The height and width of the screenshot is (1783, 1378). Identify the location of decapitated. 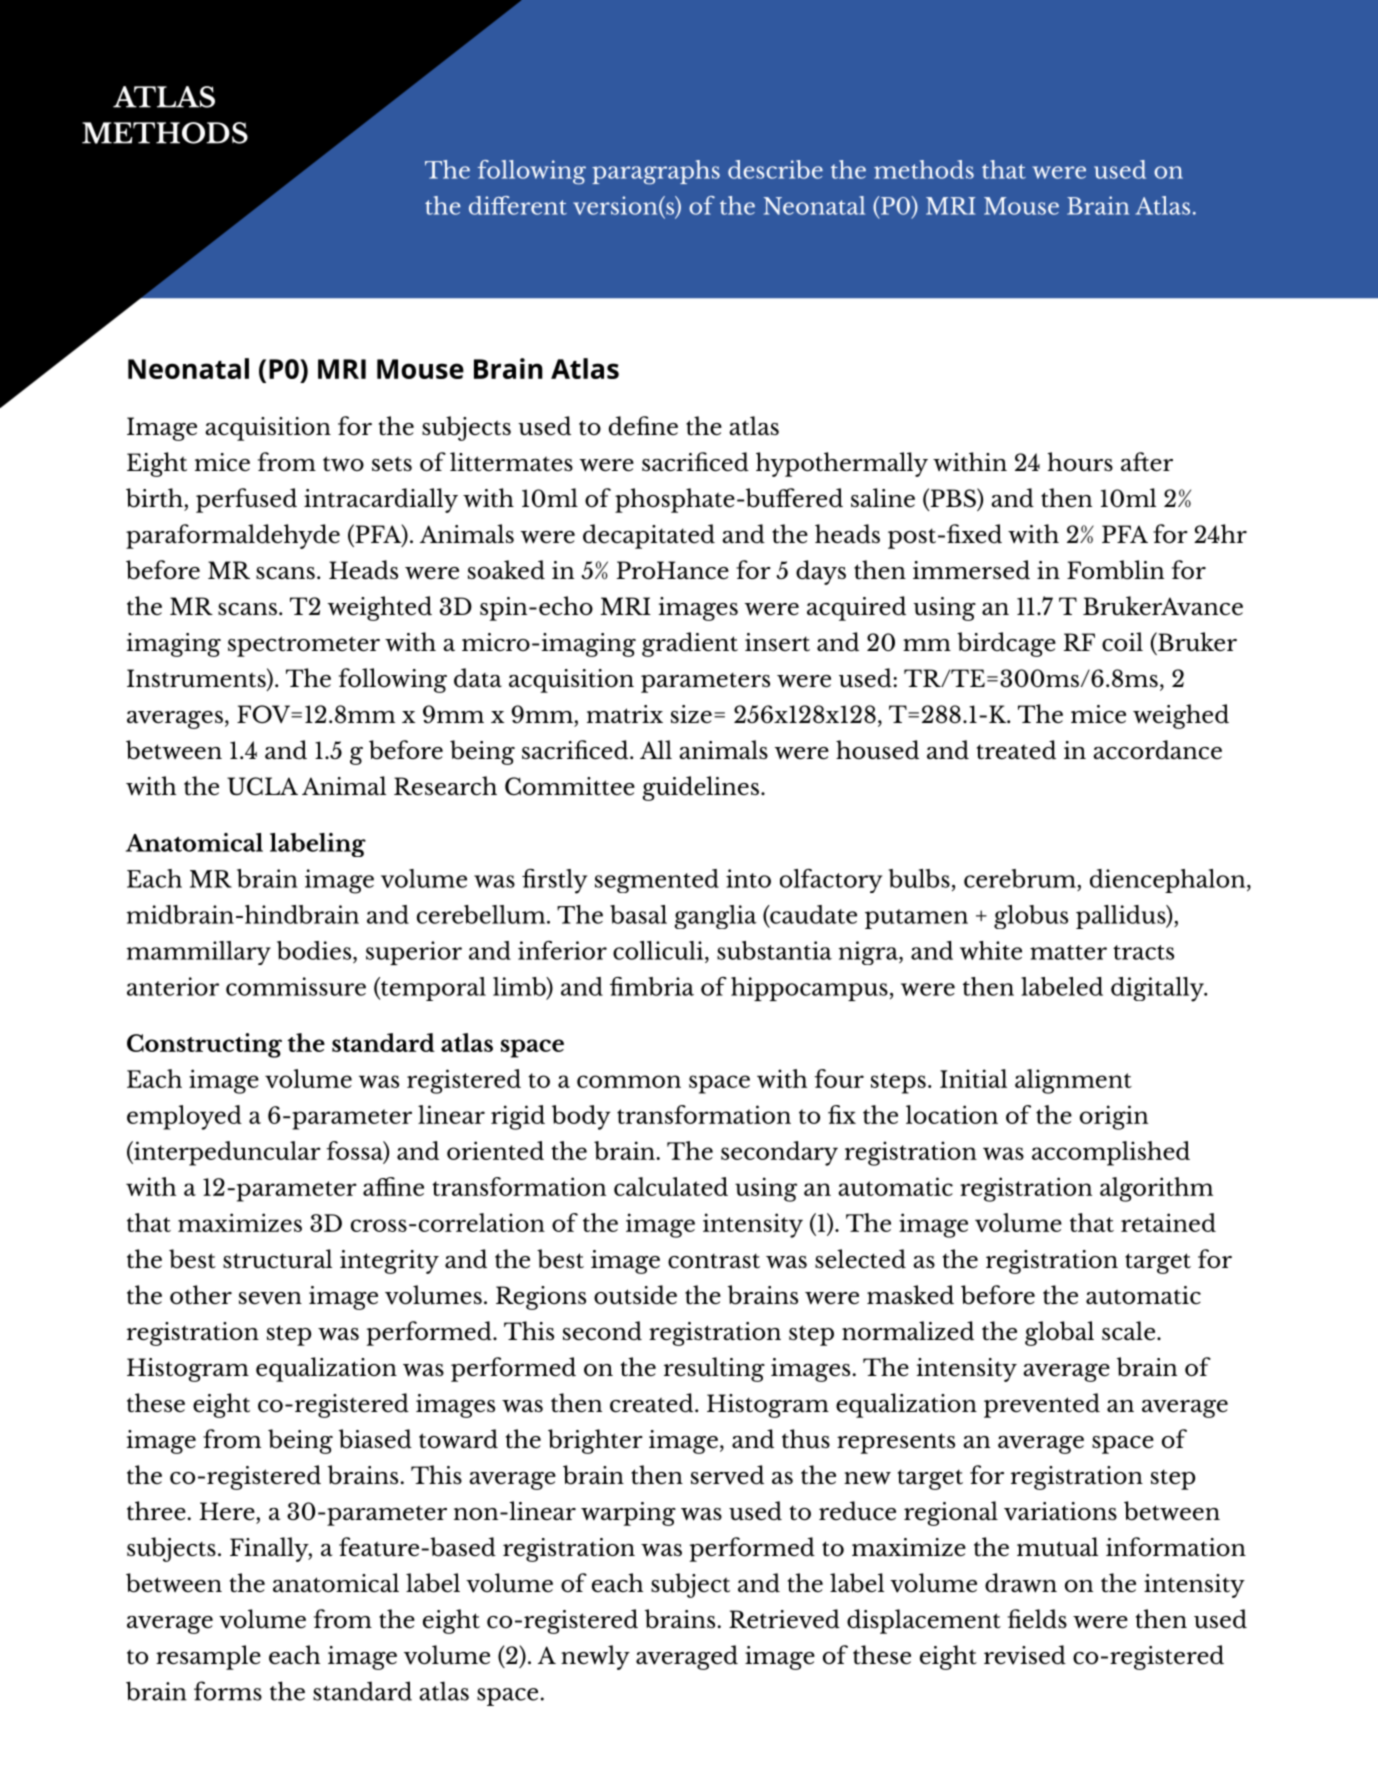
(649, 536).
